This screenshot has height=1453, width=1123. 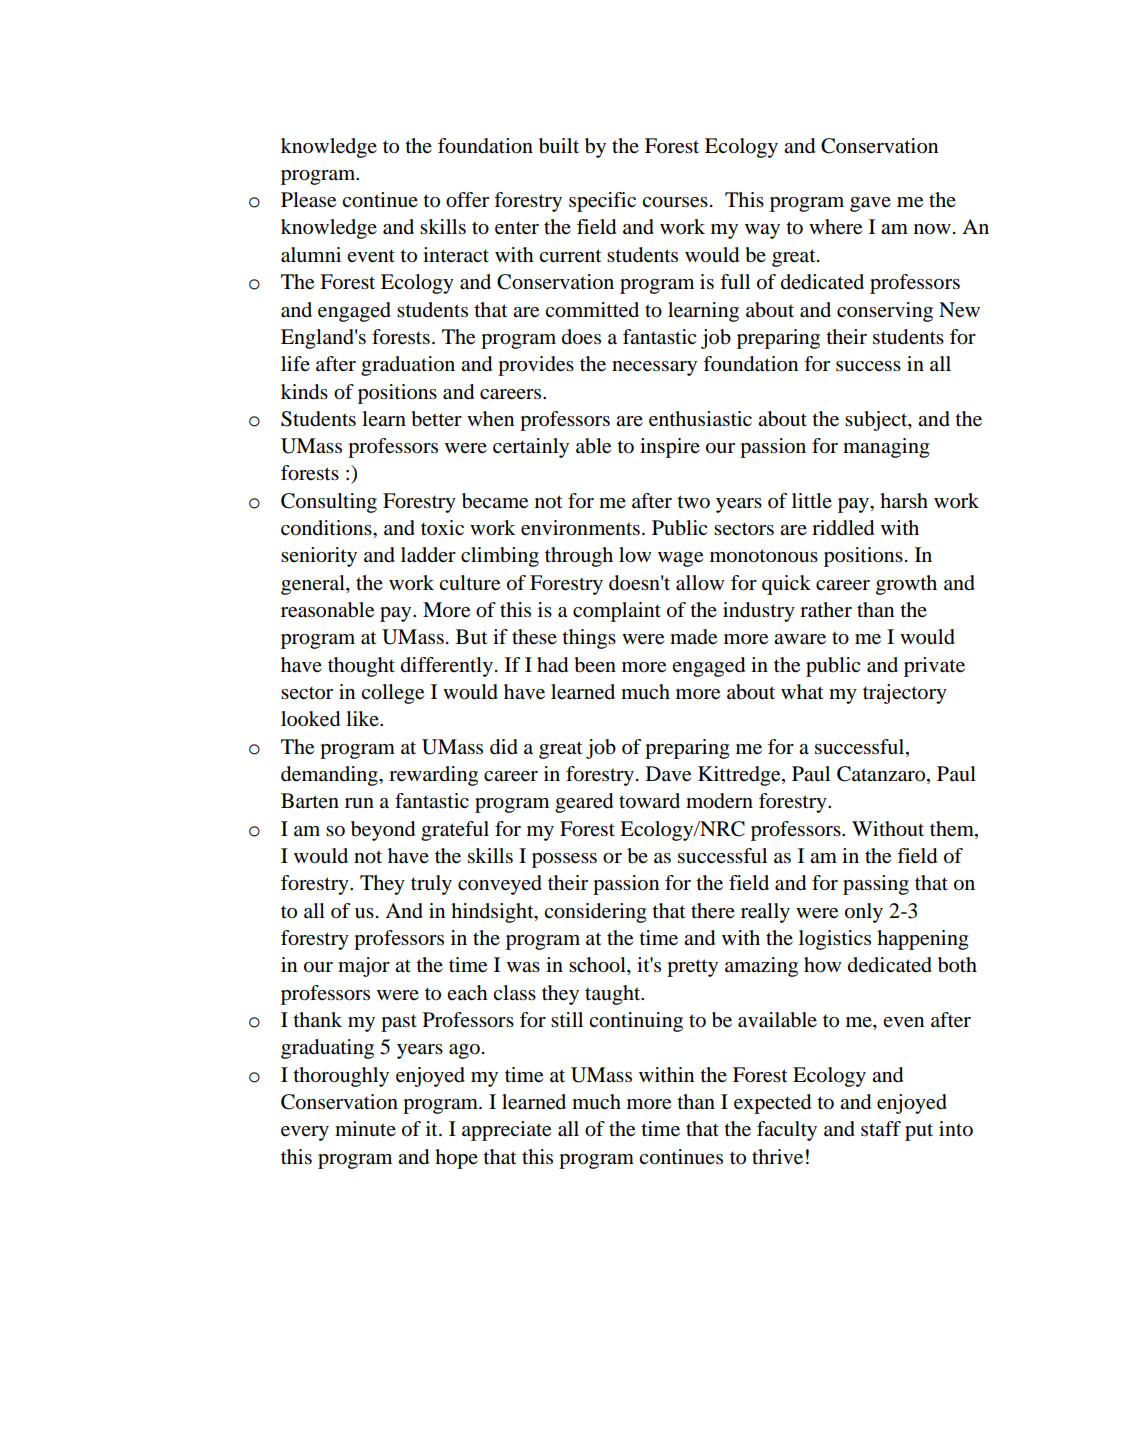 I want to click on growth, so click(x=906, y=585).
